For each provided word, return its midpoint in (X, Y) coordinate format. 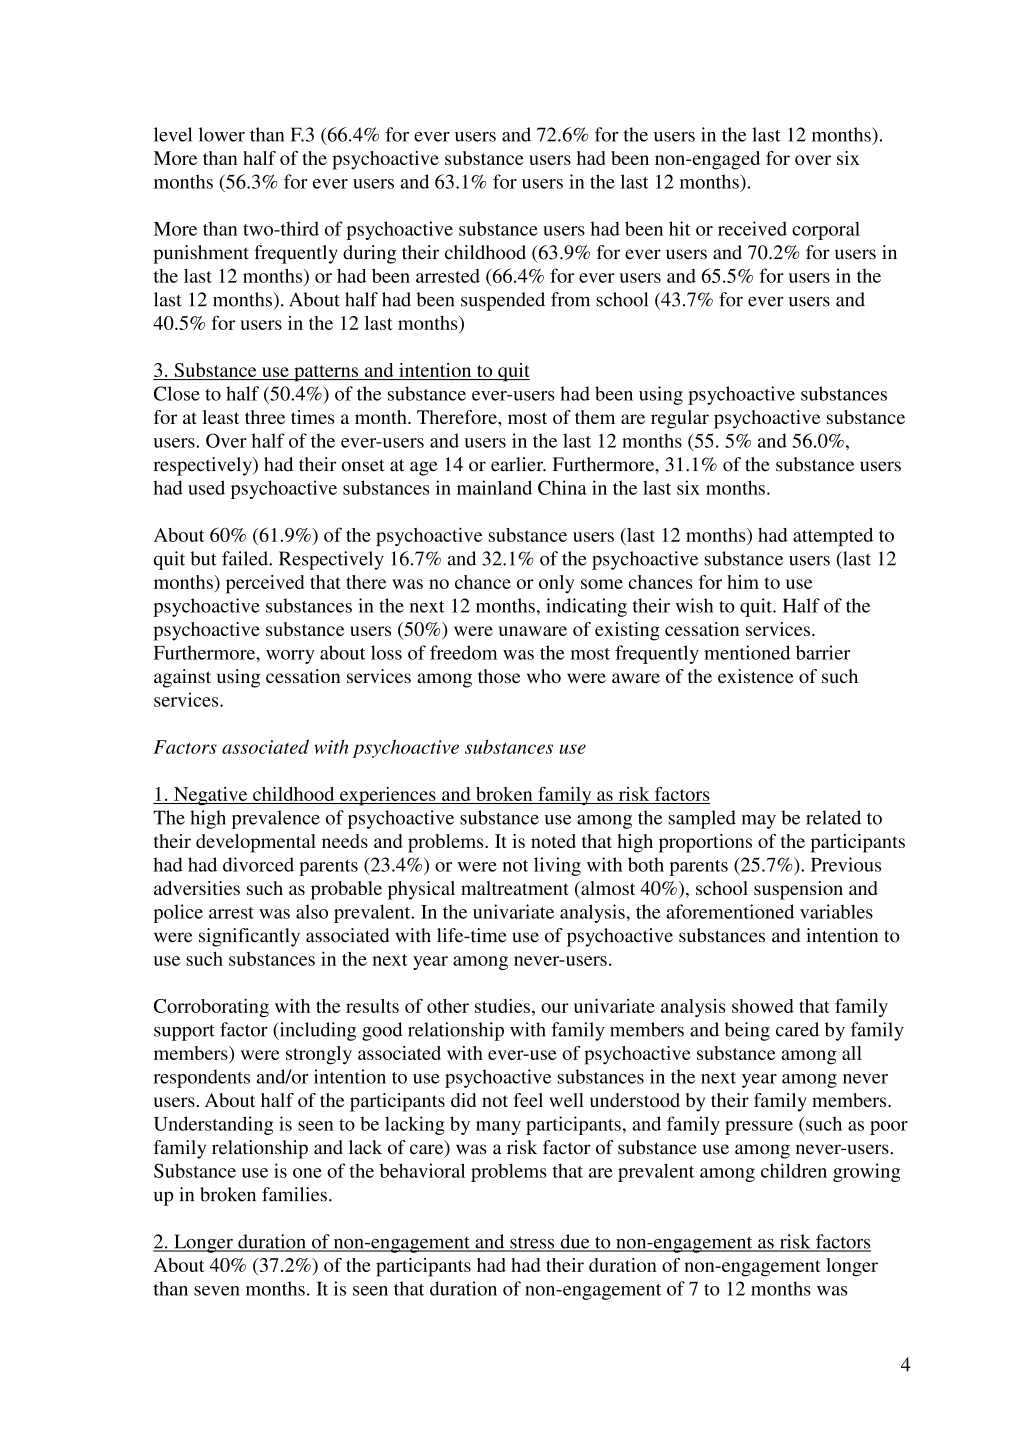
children (794, 1170)
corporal (826, 230)
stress (532, 1243)
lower (222, 134)
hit (679, 228)
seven (217, 1291)
